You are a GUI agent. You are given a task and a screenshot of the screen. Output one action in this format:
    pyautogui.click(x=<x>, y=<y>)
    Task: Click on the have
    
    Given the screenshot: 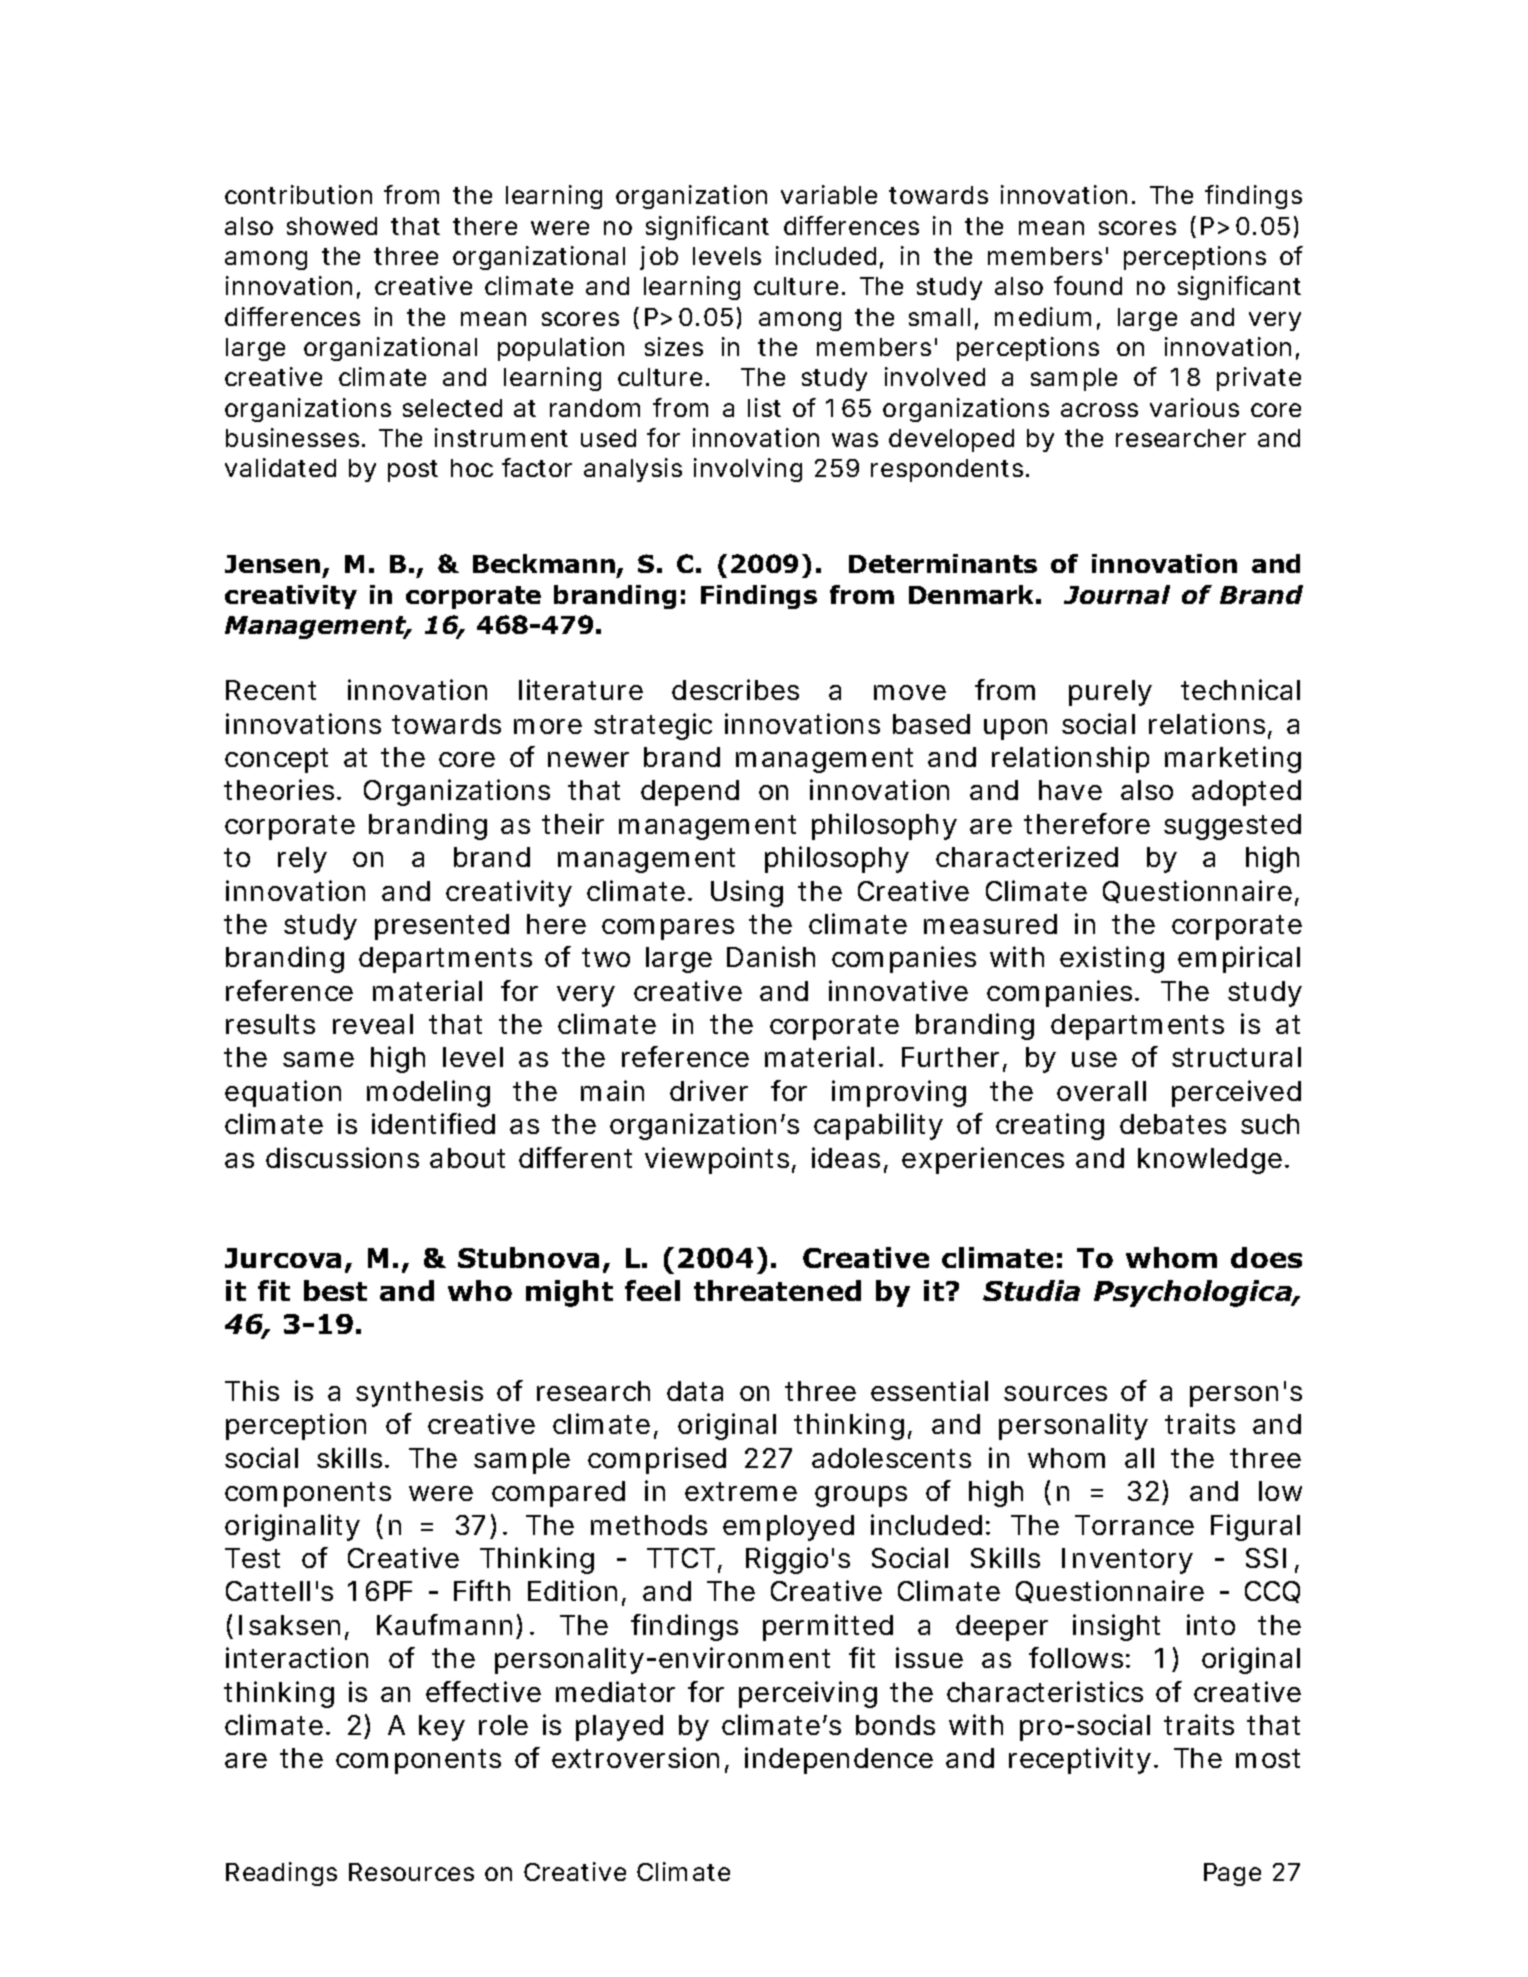 What is the action you would take?
    pyautogui.click(x=1070, y=790)
